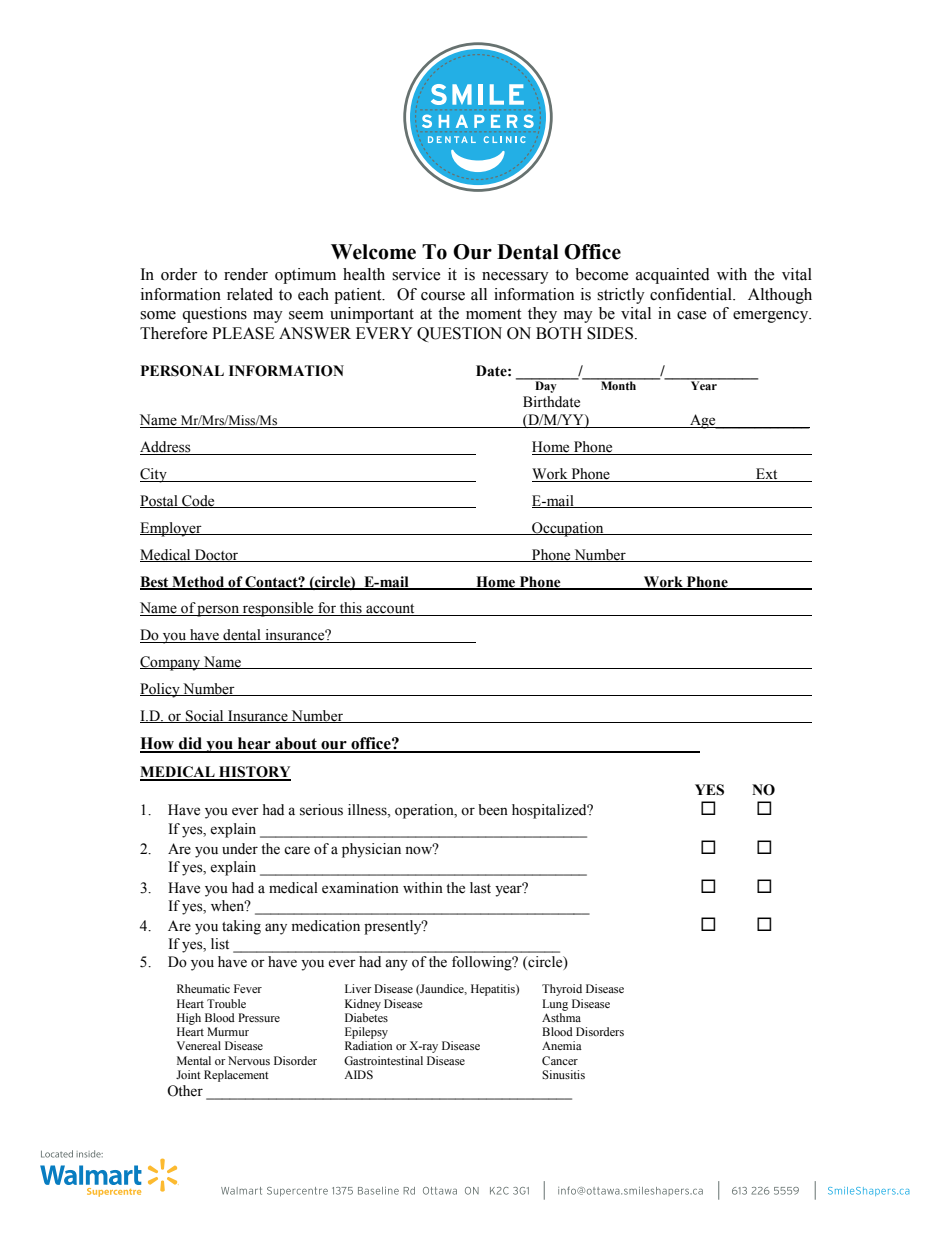 Image resolution: width=952 pixels, height=1233 pixels. What do you see at coordinates (236, 1076) in the page?
I see `Replacement` at bounding box center [236, 1076].
